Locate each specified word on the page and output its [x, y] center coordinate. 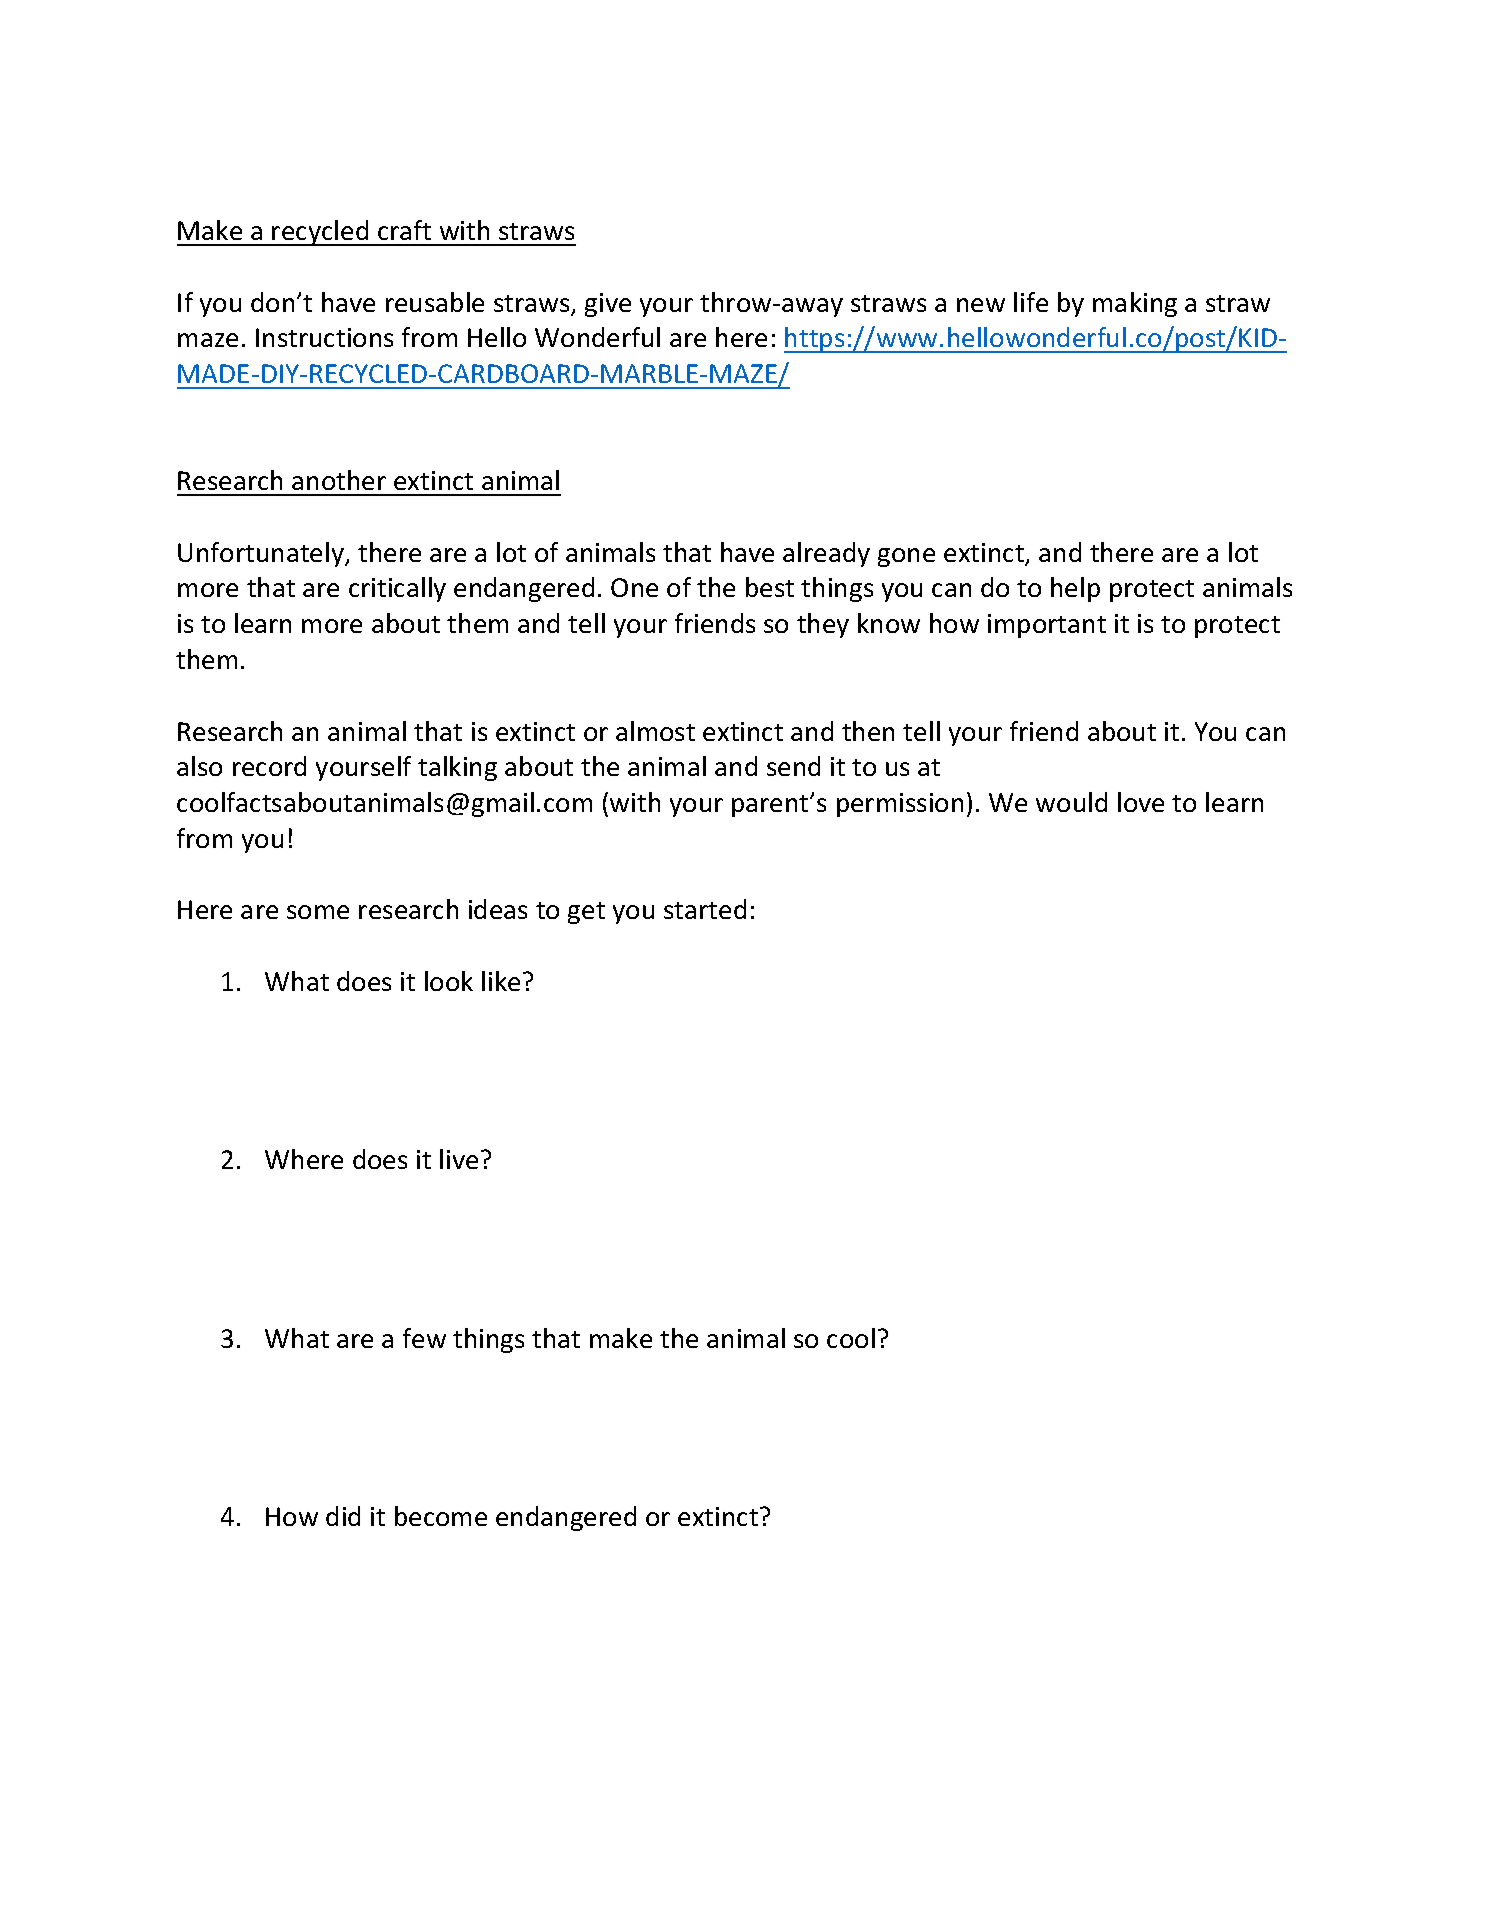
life [1031, 302]
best [770, 587]
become [441, 1516]
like [501, 981]
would [1071, 802]
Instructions [324, 337]
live [459, 1159]
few [424, 1338]
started [705, 909]
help [1075, 589]
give [608, 305]
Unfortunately [262, 554]
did [343, 1516]
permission [900, 805]
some [318, 912]
